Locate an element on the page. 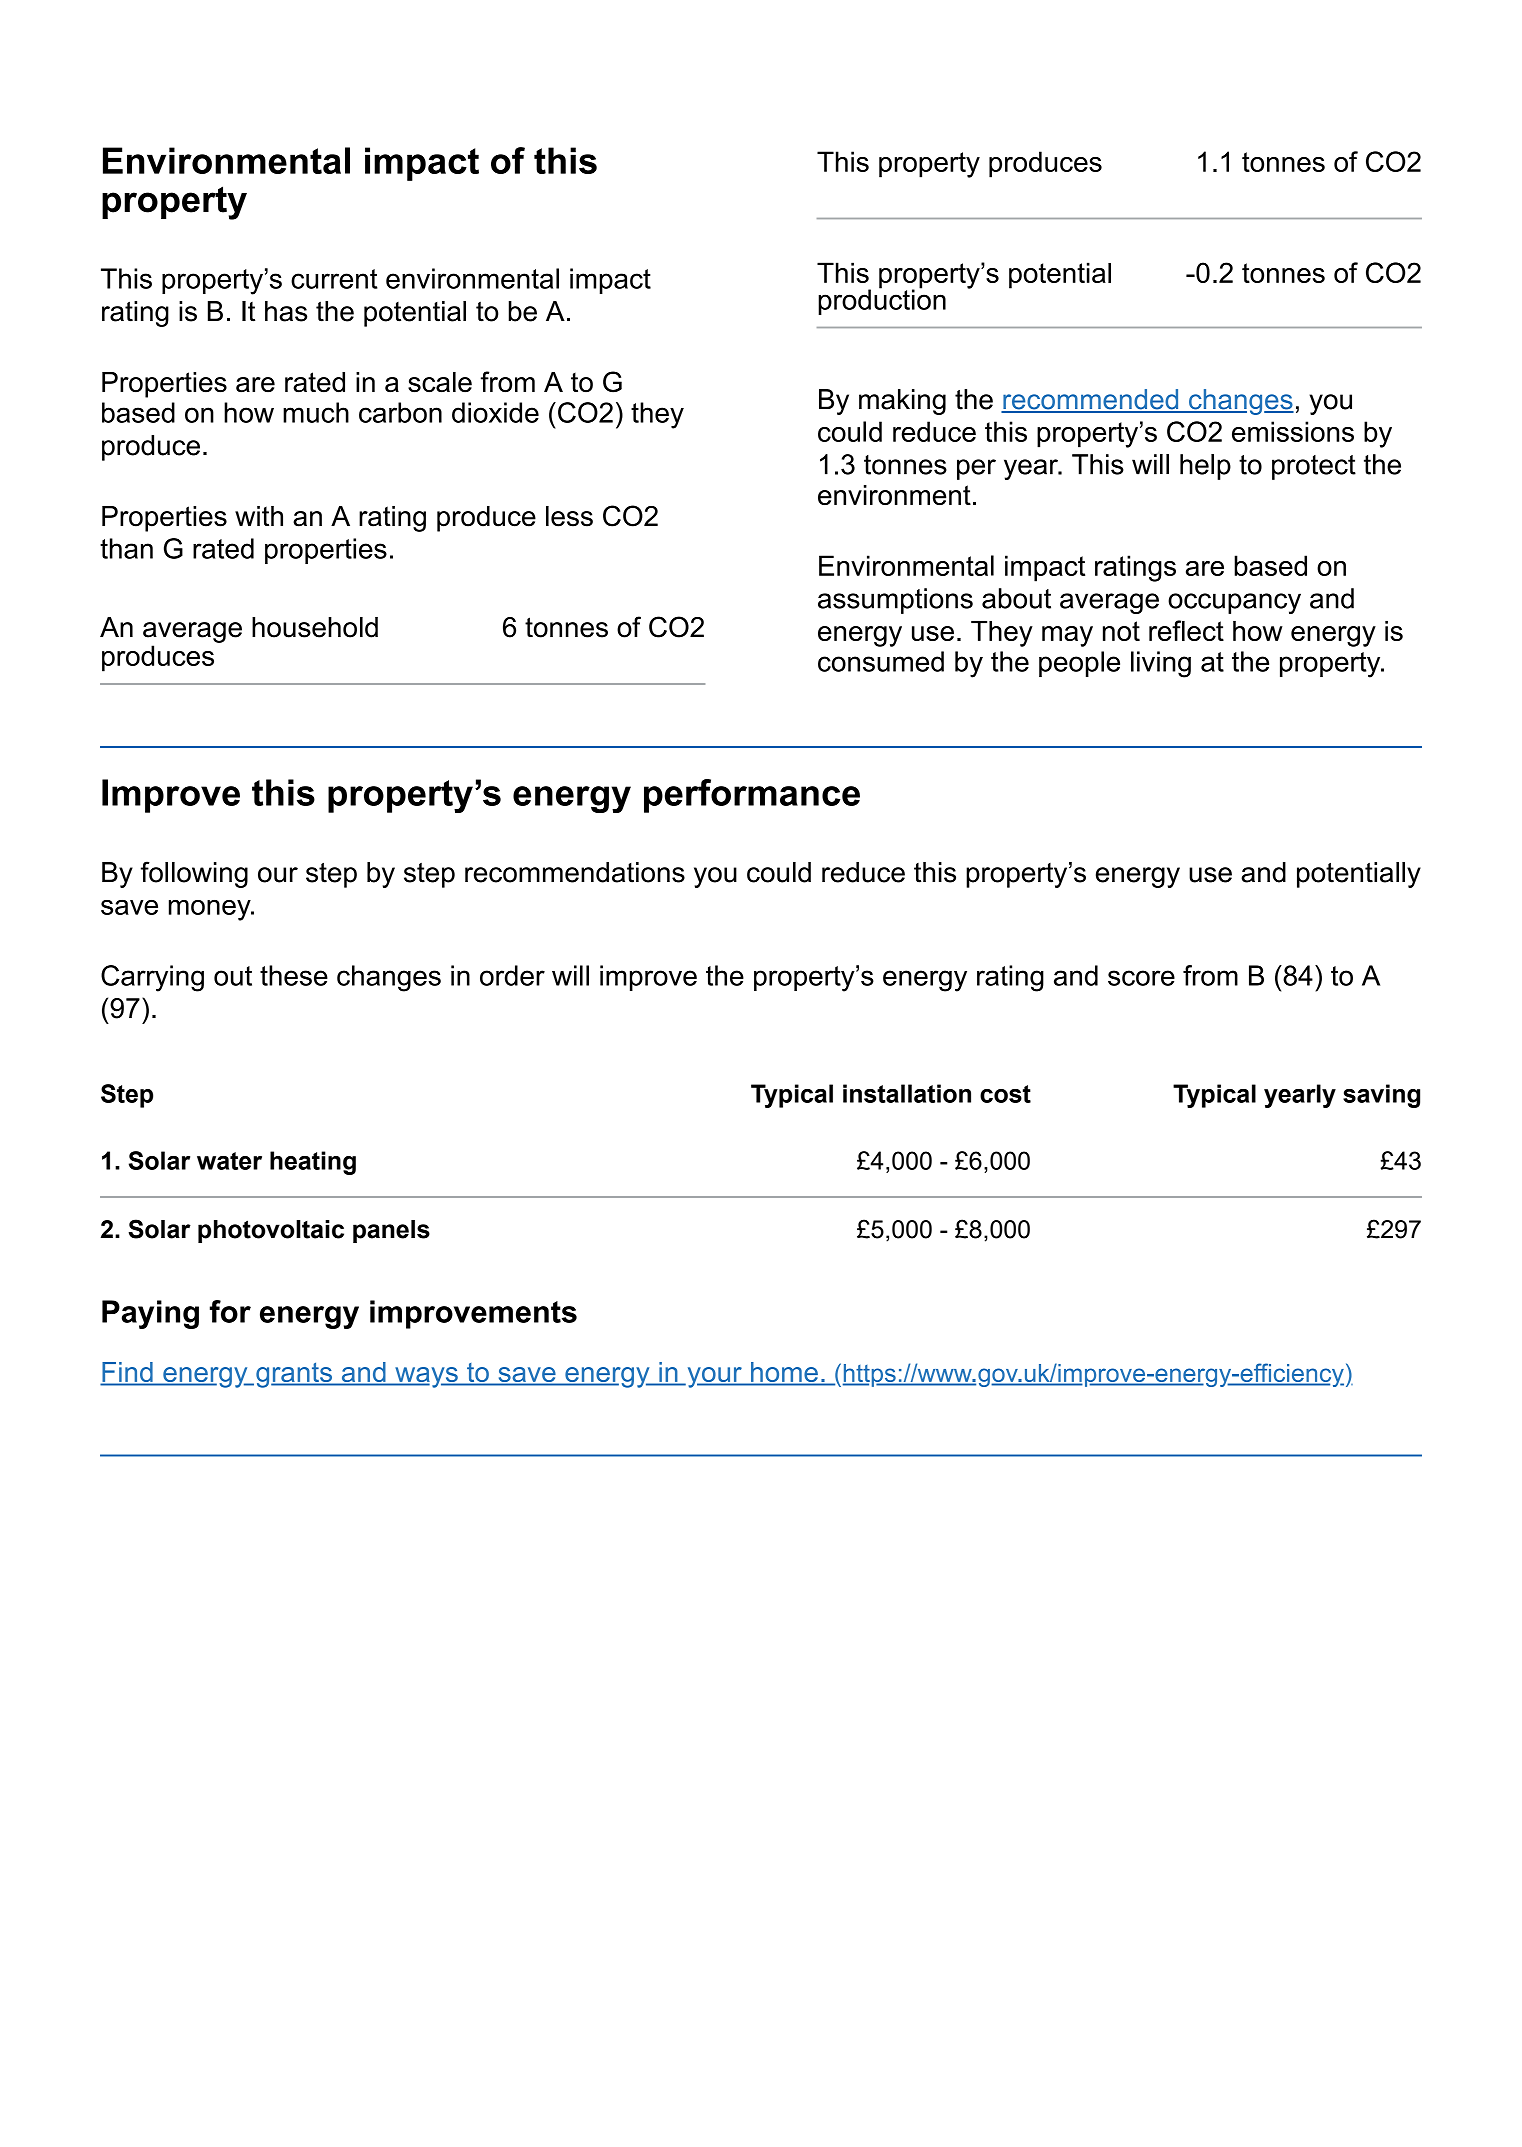 The height and width of the document is (2147, 1522). production is located at coordinates (882, 301).
